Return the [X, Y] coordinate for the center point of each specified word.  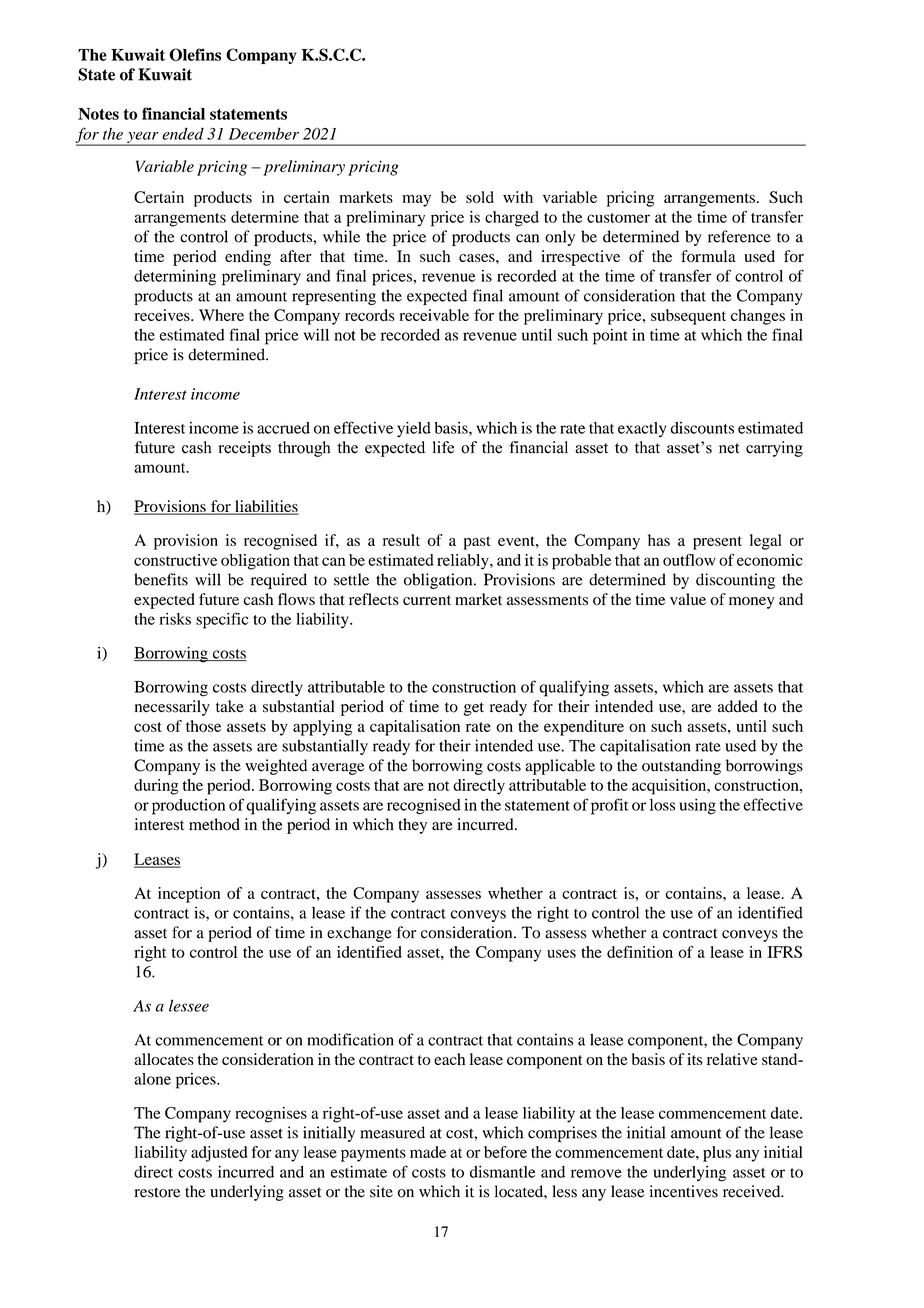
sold [480, 197]
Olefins [195, 54]
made [428, 1152]
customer [618, 218]
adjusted [219, 1154]
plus [717, 1154]
